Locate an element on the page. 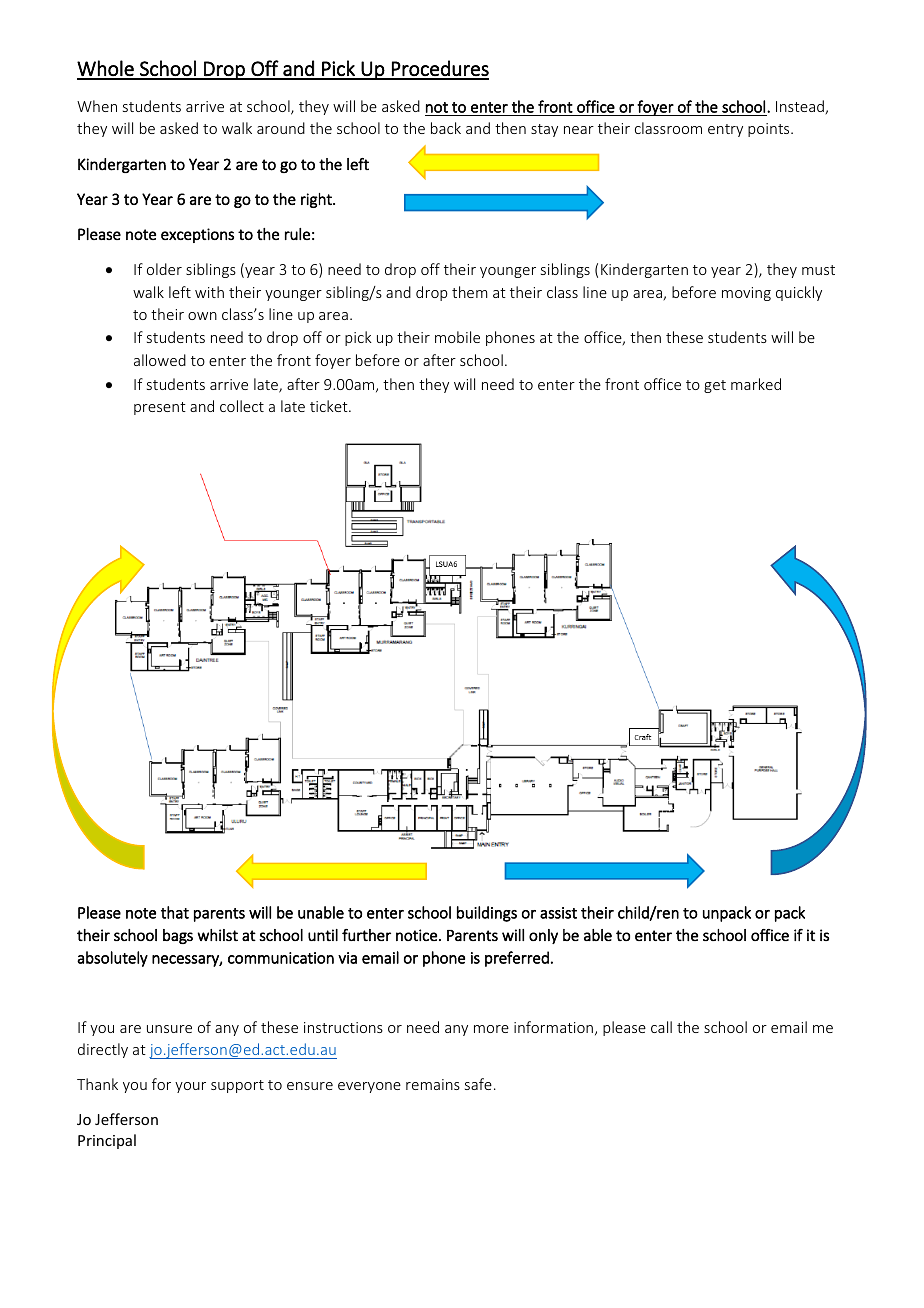 The width and height of the image is (924, 1308). that is located at coordinates (175, 912).
